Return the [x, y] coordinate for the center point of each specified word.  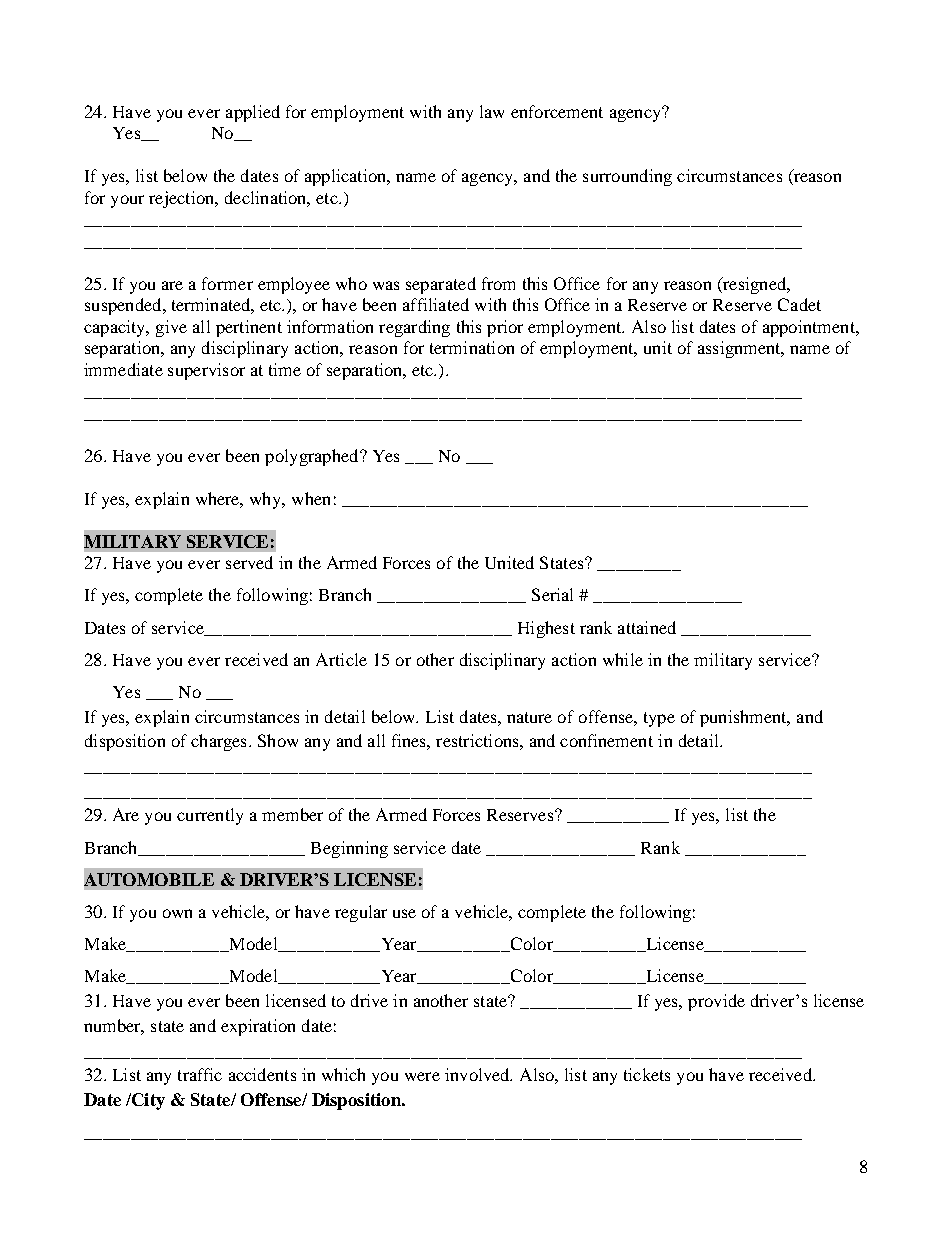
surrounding [627, 177]
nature [529, 717]
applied [253, 113]
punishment [744, 718]
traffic [200, 1074]
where [219, 499]
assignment [740, 349]
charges [218, 742]
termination [472, 347]
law [492, 111]
